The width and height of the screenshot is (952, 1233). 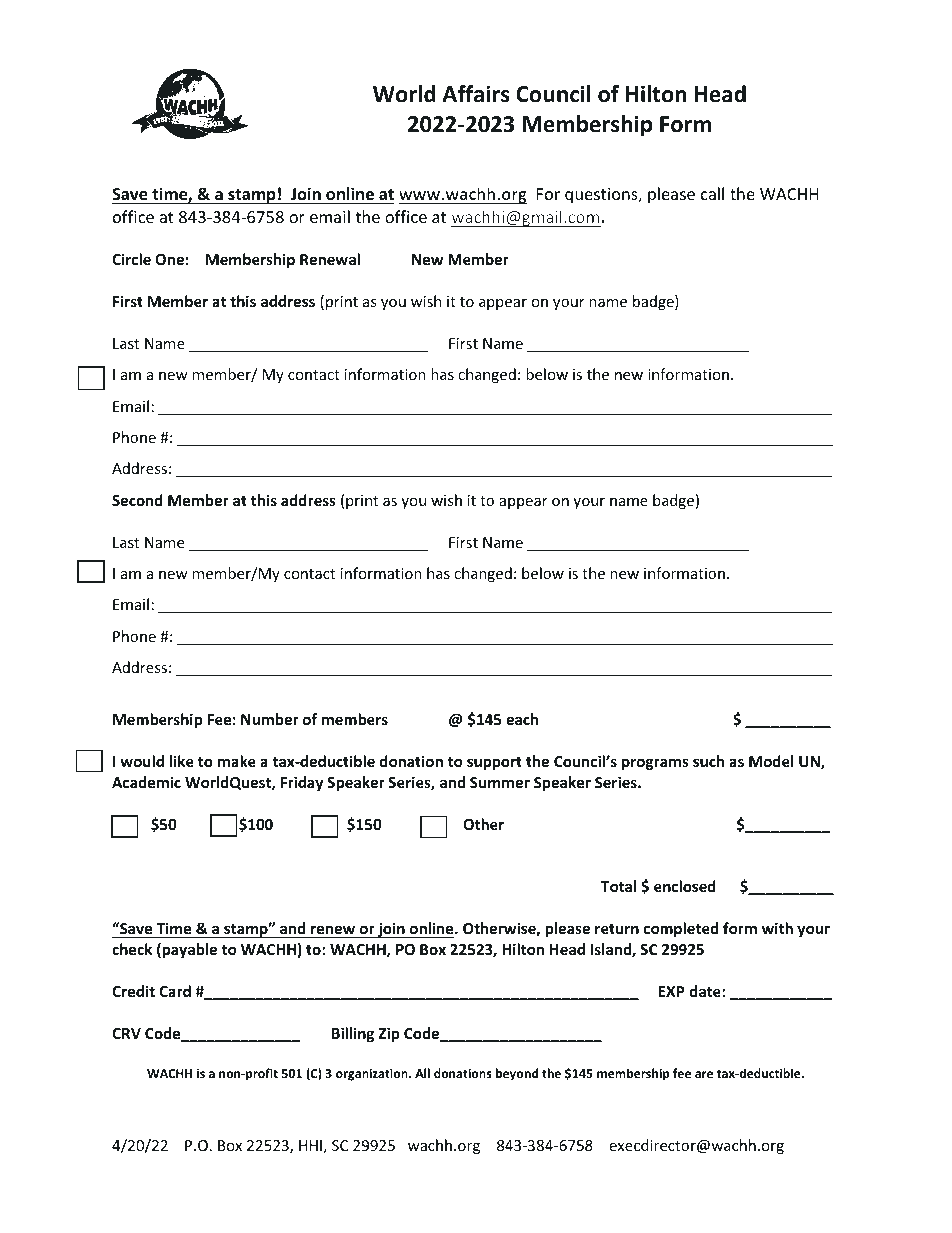 I want to click on Card, so click(x=175, y=991).
